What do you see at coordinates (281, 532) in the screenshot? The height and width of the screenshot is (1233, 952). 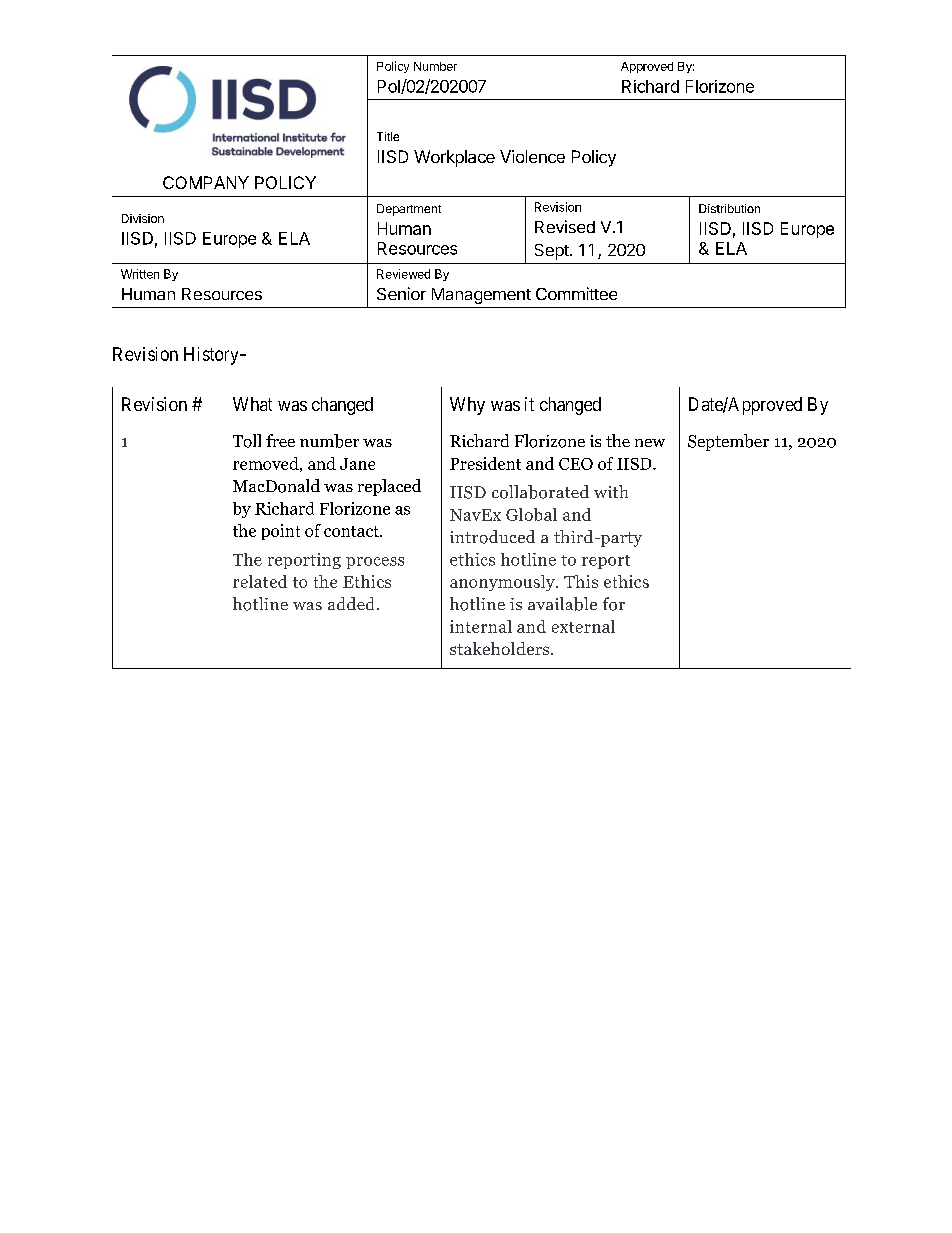 I see `point` at bounding box center [281, 532].
